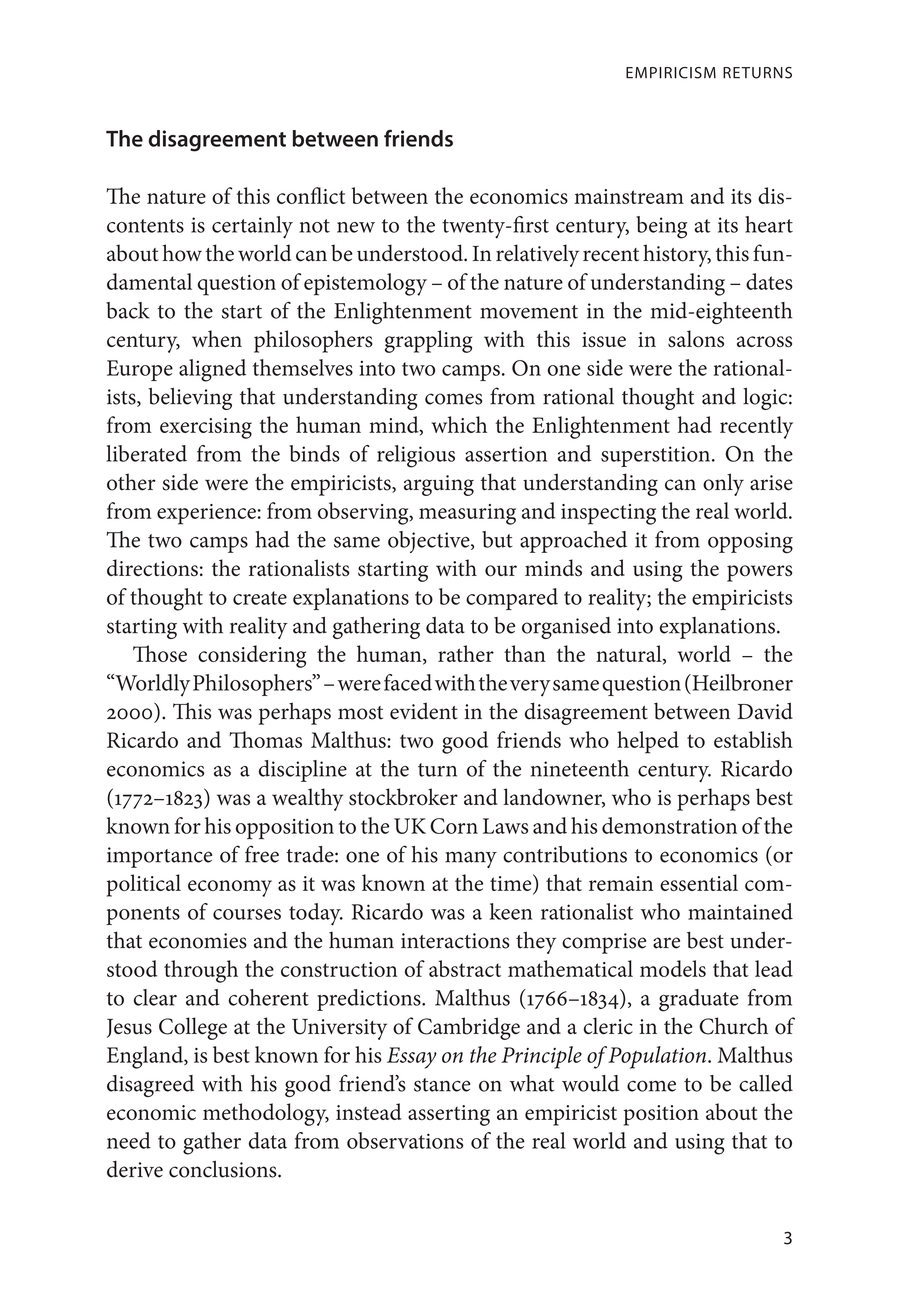  Describe the element at coordinates (471, 859) in the page. I see `many` at that location.
